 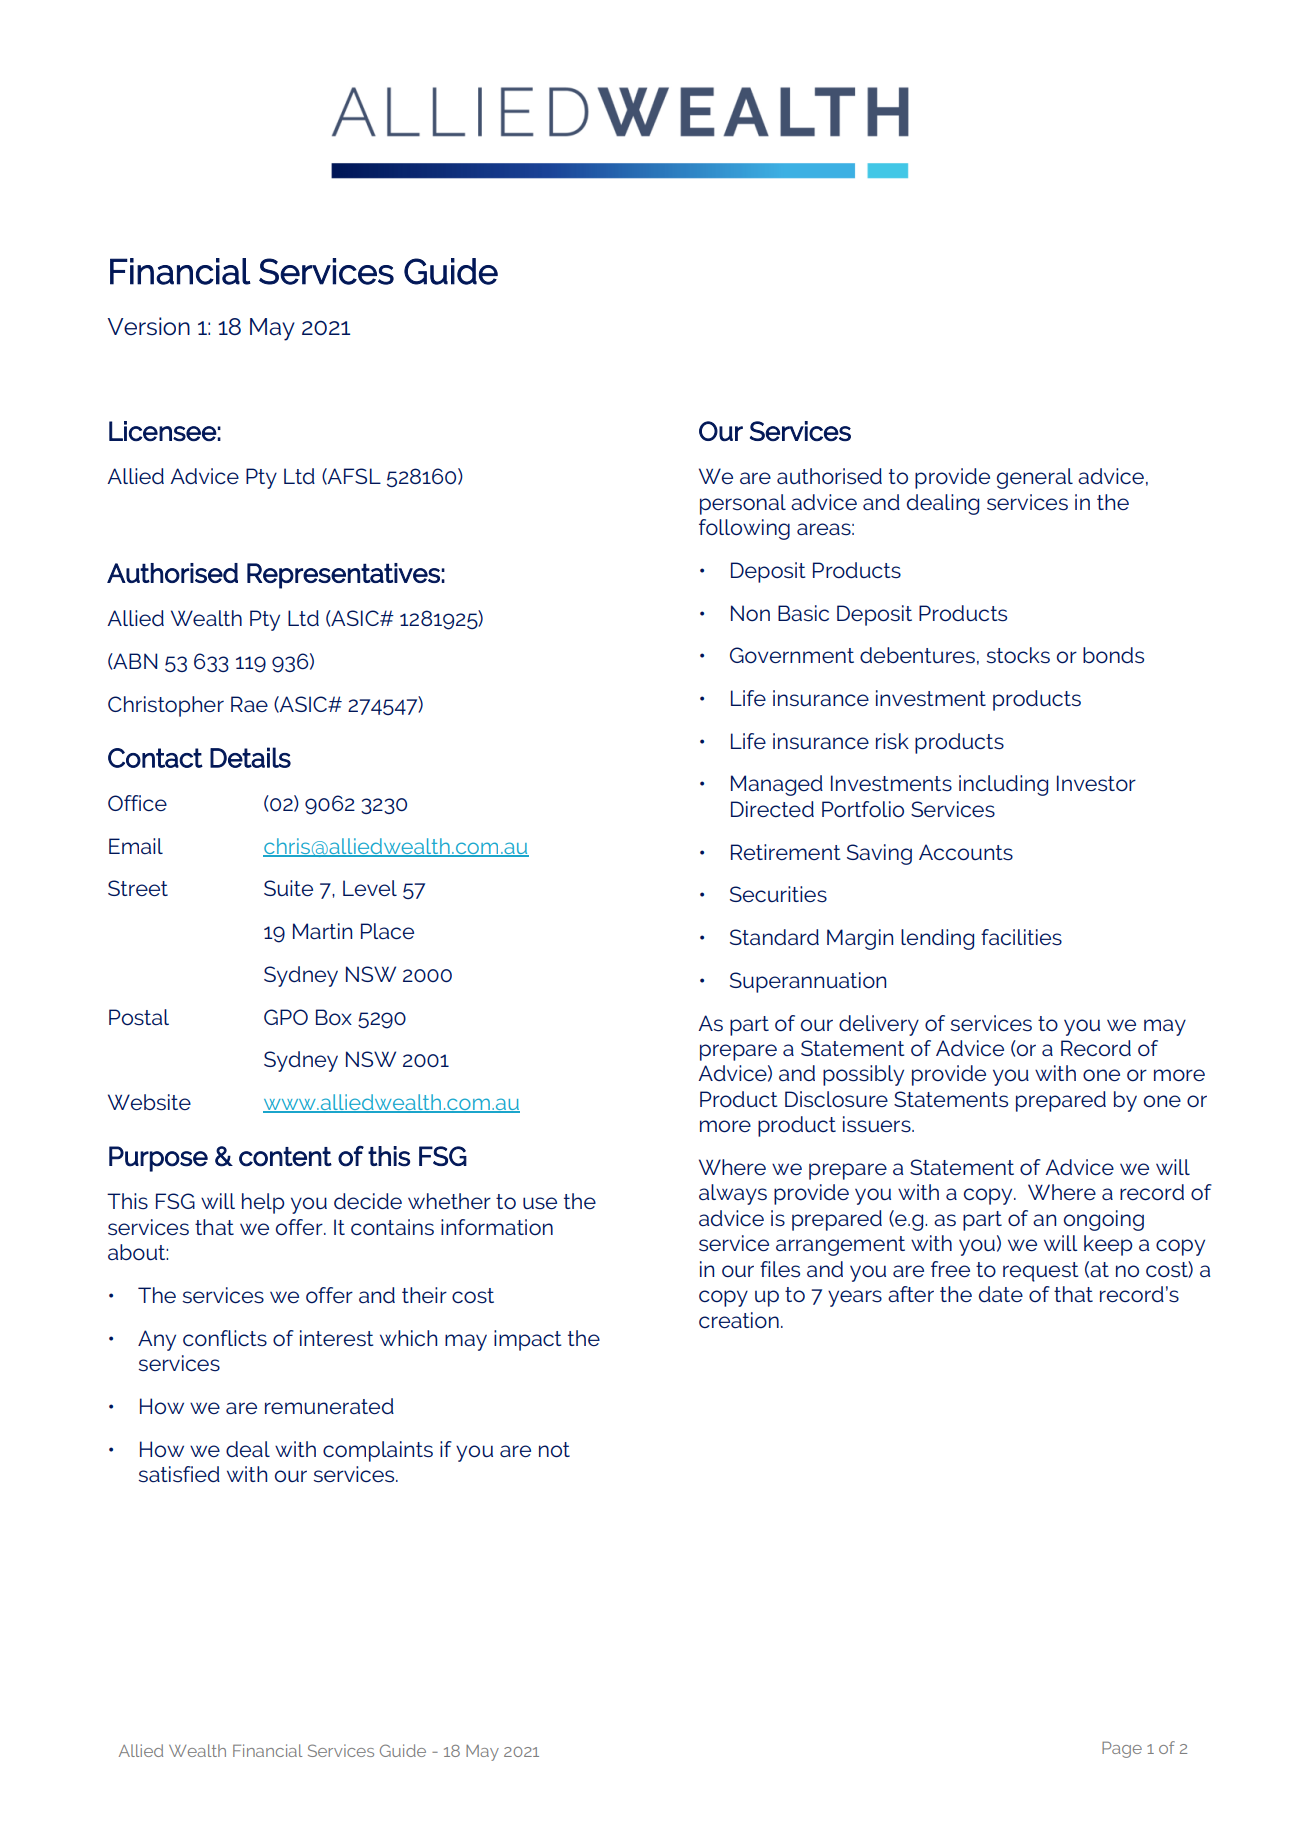 I want to click on delivery, so click(x=879, y=1025).
